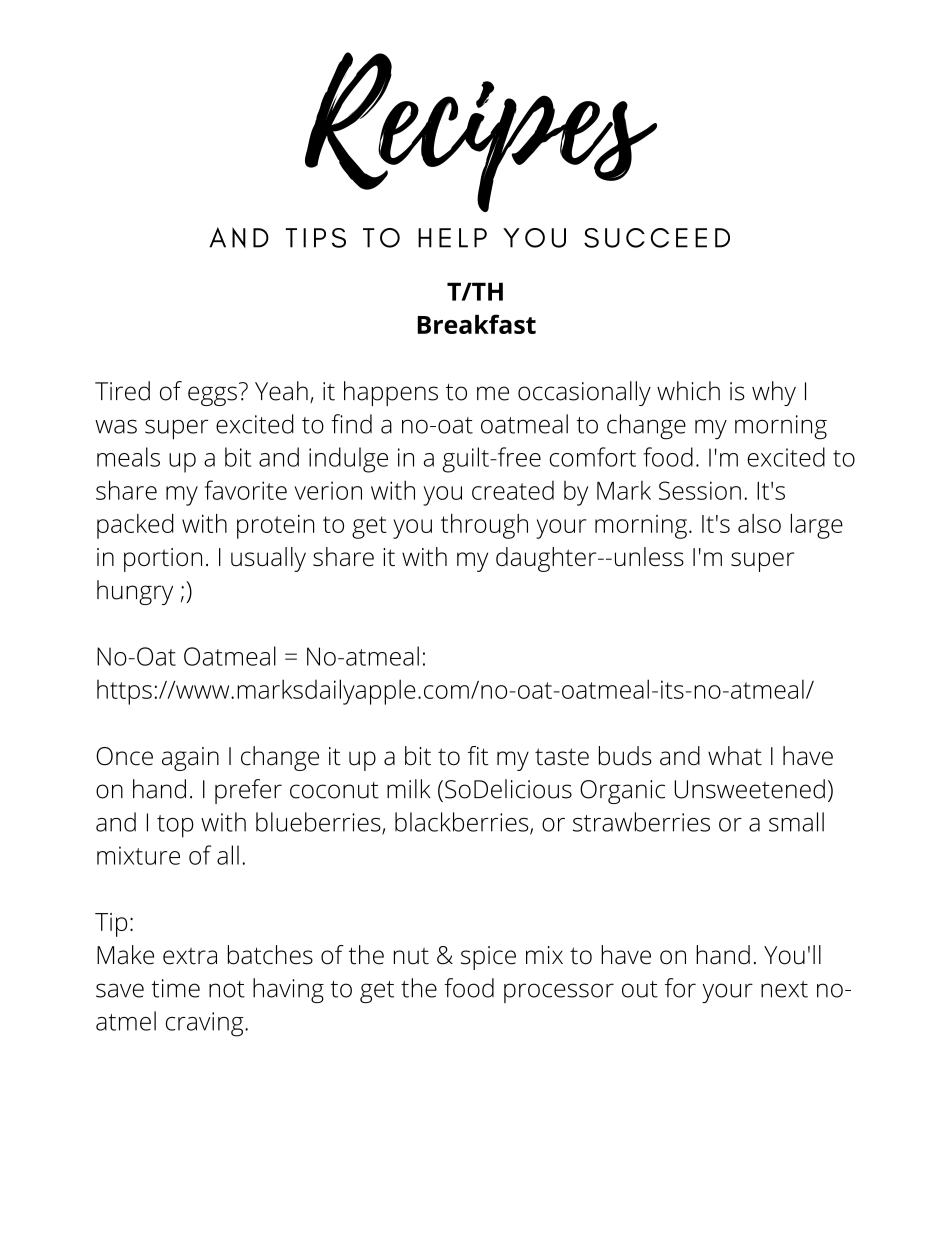 This page has width=952, height=1233. I want to click on Breakfast, so click(476, 324).
